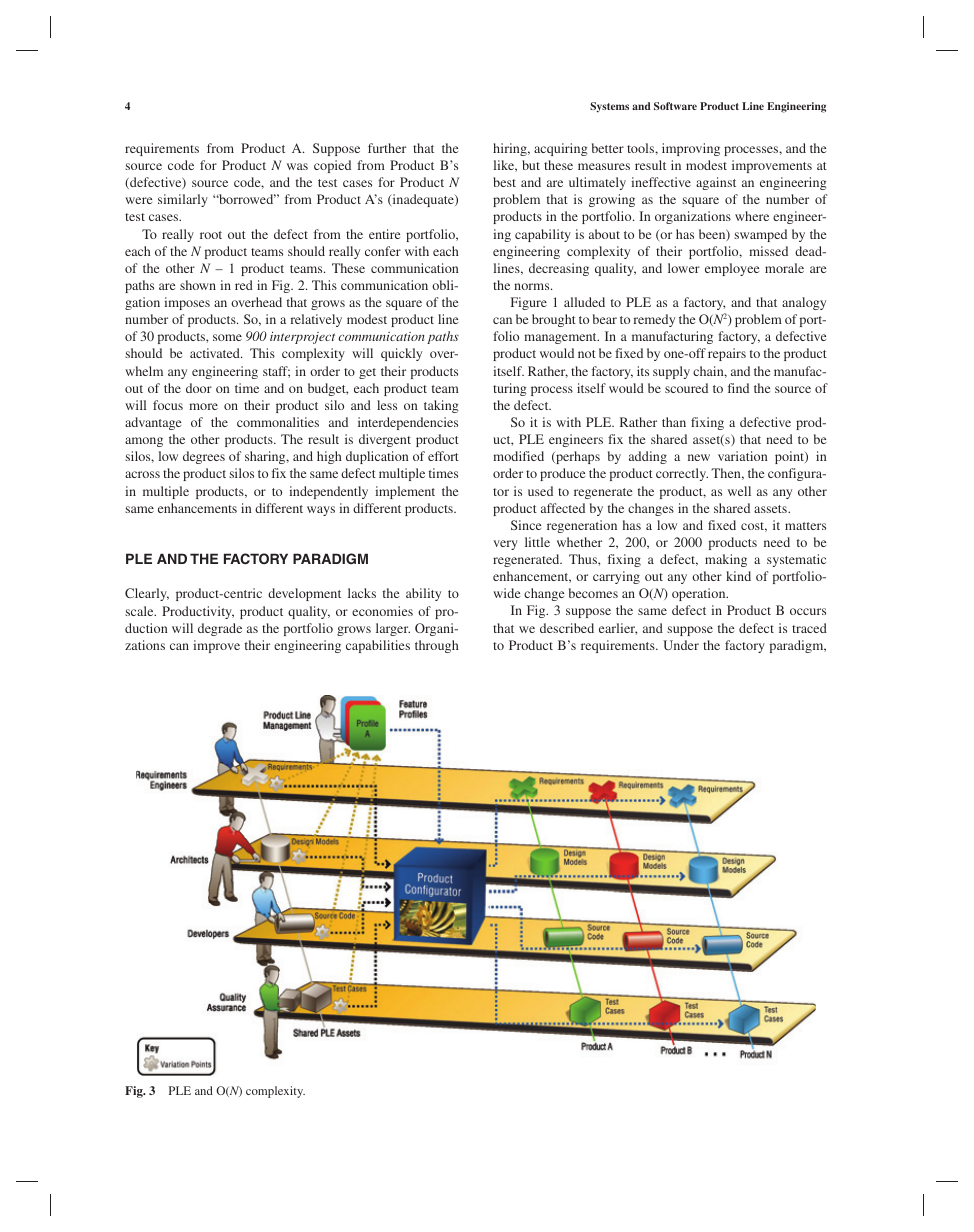 The image size is (974, 1232). Describe the element at coordinates (738, 388) in the image. I see `find` at that location.
